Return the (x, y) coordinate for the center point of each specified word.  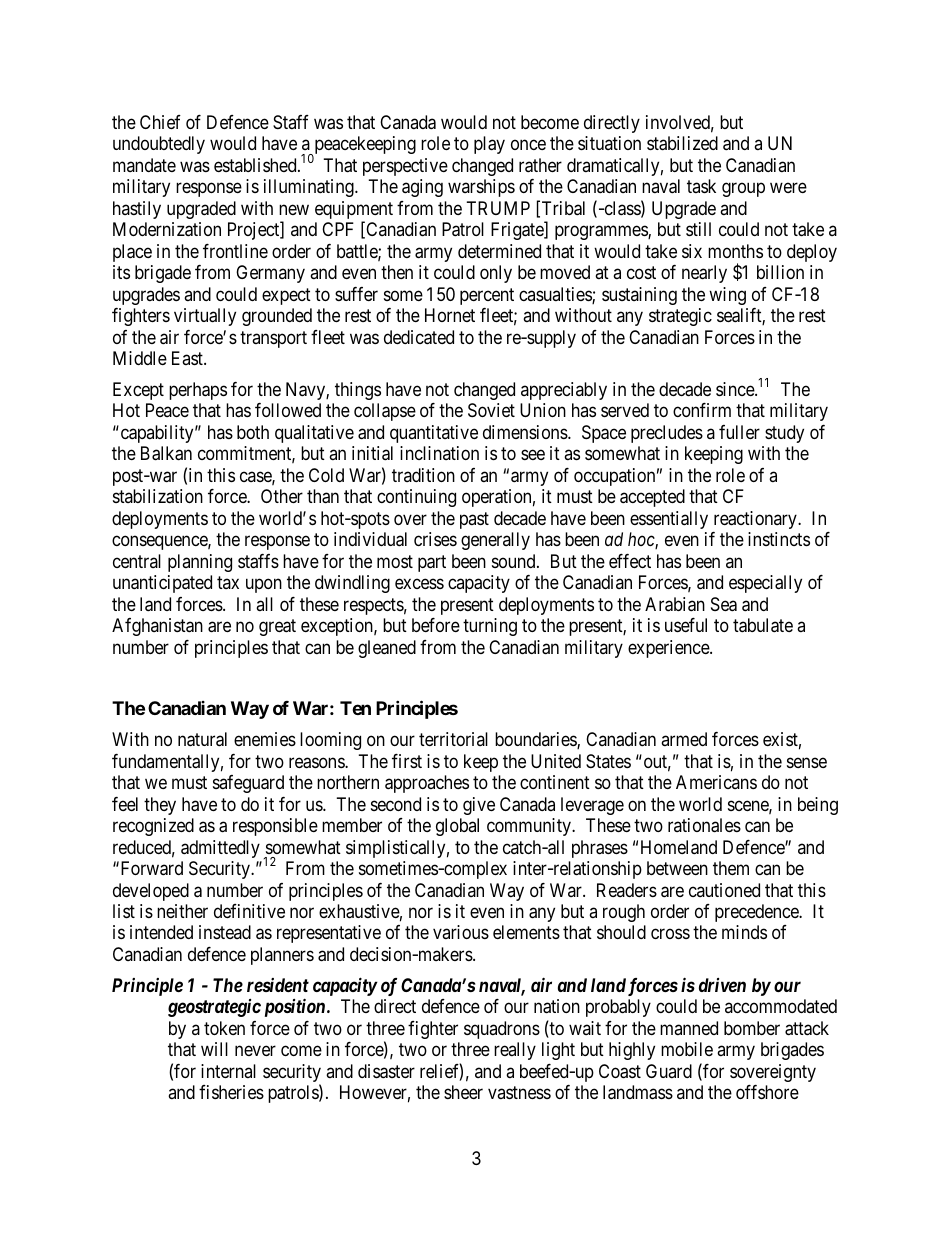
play (489, 145)
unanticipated (162, 584)
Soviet (491, 410)
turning (490, 627)
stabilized (682, 143)
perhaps (198, 391)
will (214, 1049)
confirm (702, 410)
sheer (463, 1092)
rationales (704, 825)
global (457, 827)
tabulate (763, 625)
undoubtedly (159, 145)
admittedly (220, 849)
